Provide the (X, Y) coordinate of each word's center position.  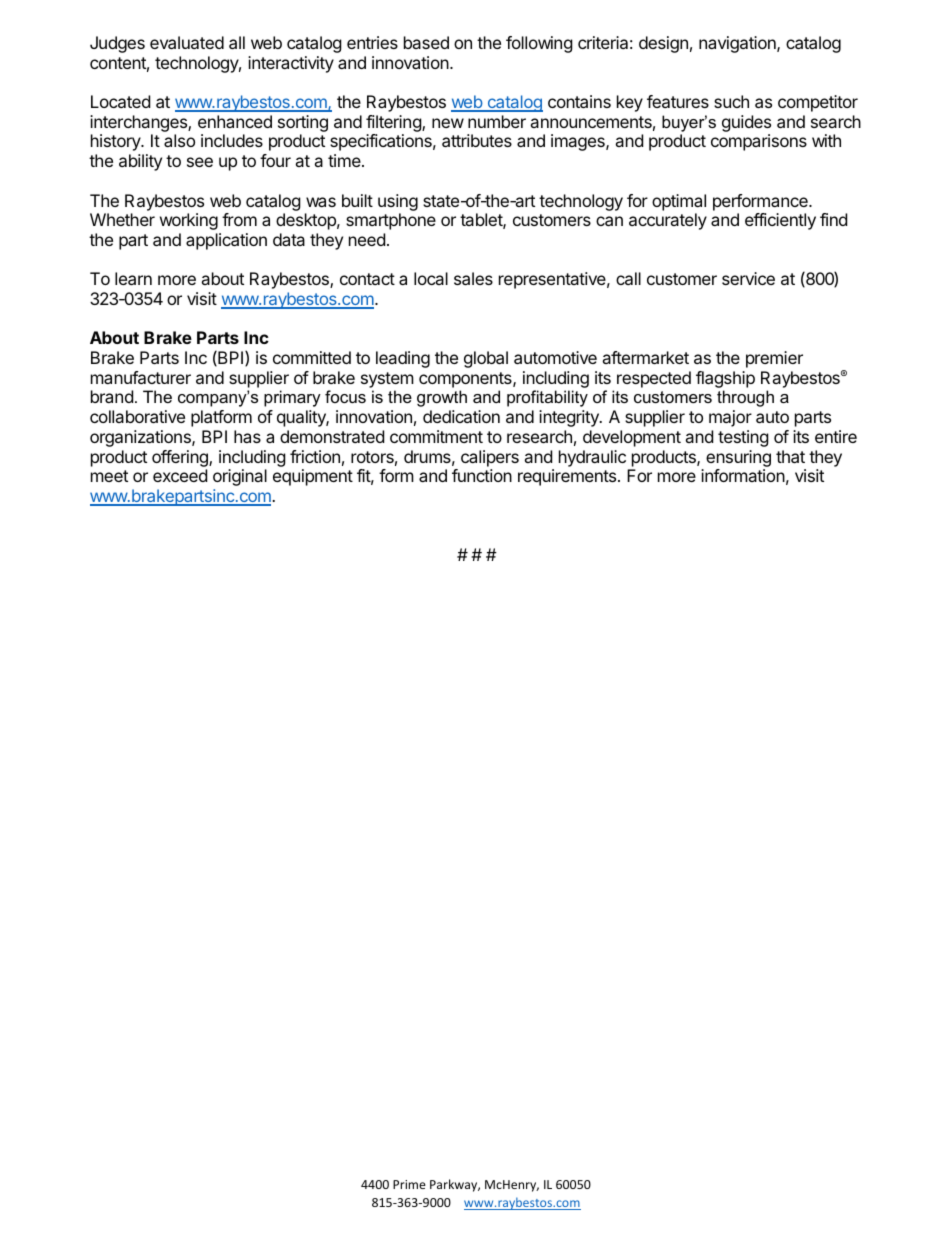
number (497, 121)
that (790, 456)
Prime (409, 1184)
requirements (568, 477)
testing (743, 438)
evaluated (187, 42)
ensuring (738, 458)
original (240, 477)
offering (181, 458)
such (731, 101)
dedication (461, 416)
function (482, 475)
